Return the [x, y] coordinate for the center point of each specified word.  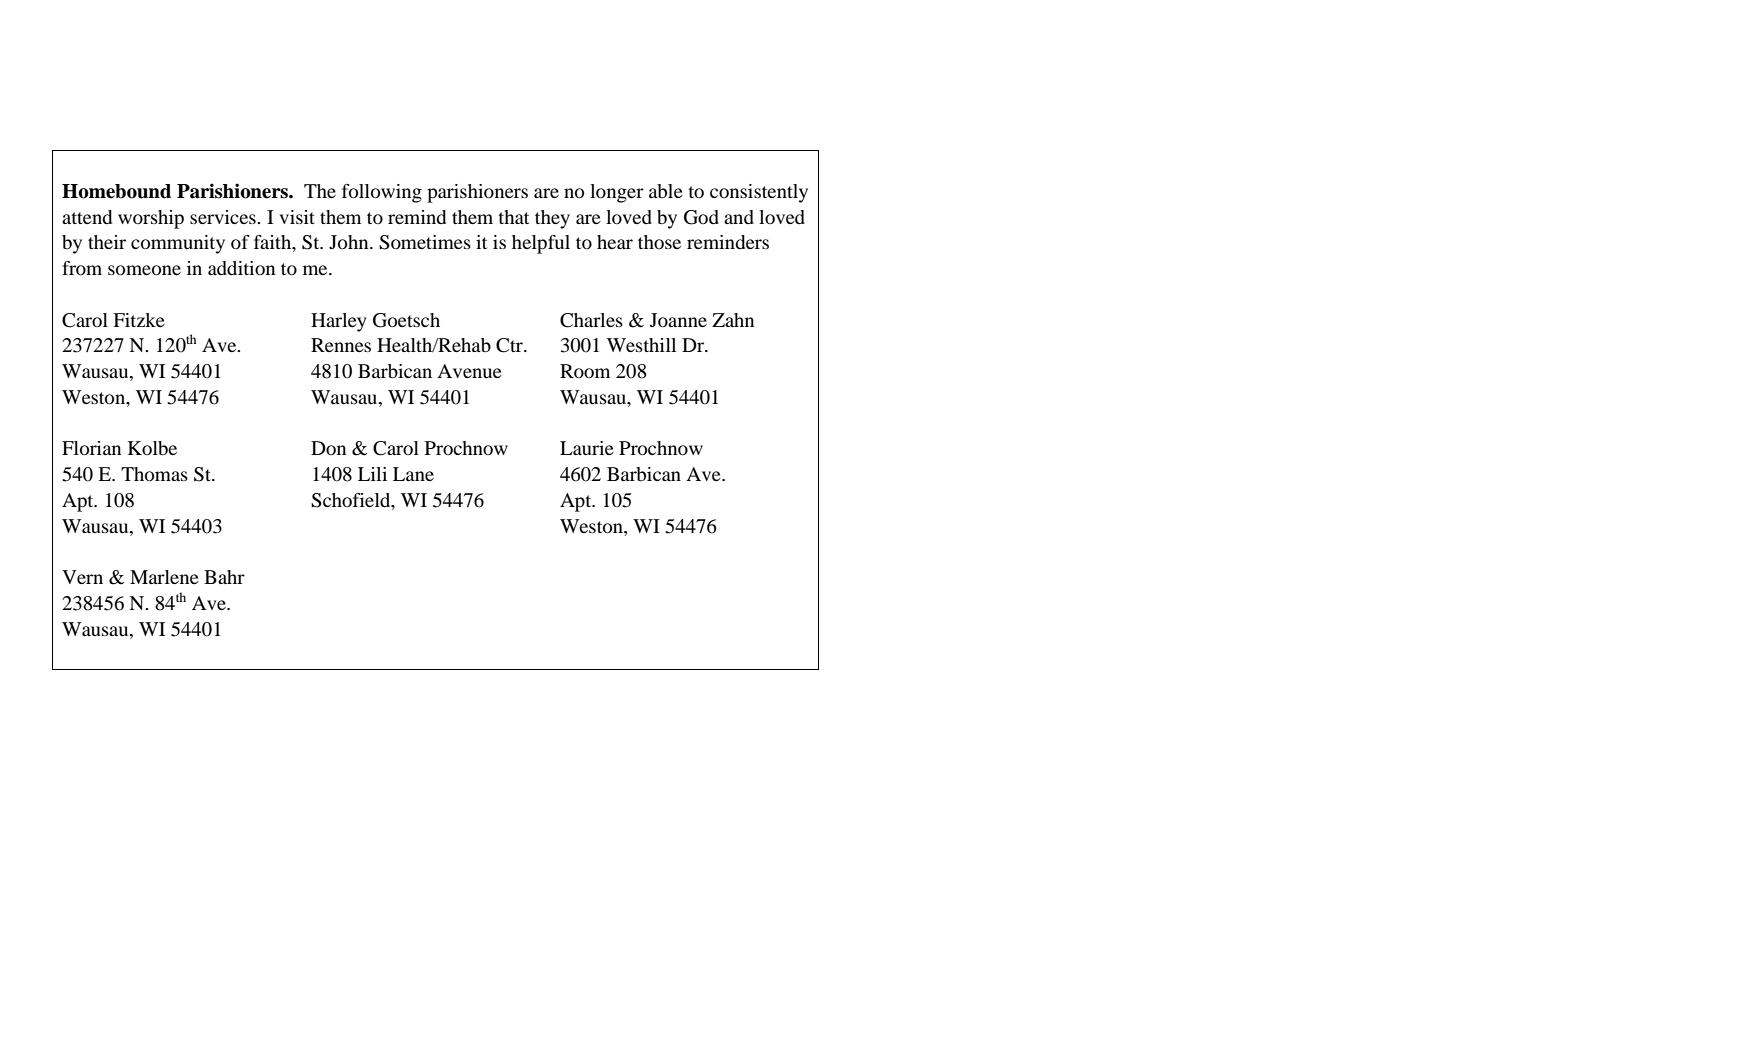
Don [328, 448]
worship [151, 219]
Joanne [678, 320]
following [382, 193]
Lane [413, 474]
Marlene [164, 577]
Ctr [510, 345]
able [666, 191]
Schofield [352, 501]
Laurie [587, 448]
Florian [91, 448]
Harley [339, 322]
